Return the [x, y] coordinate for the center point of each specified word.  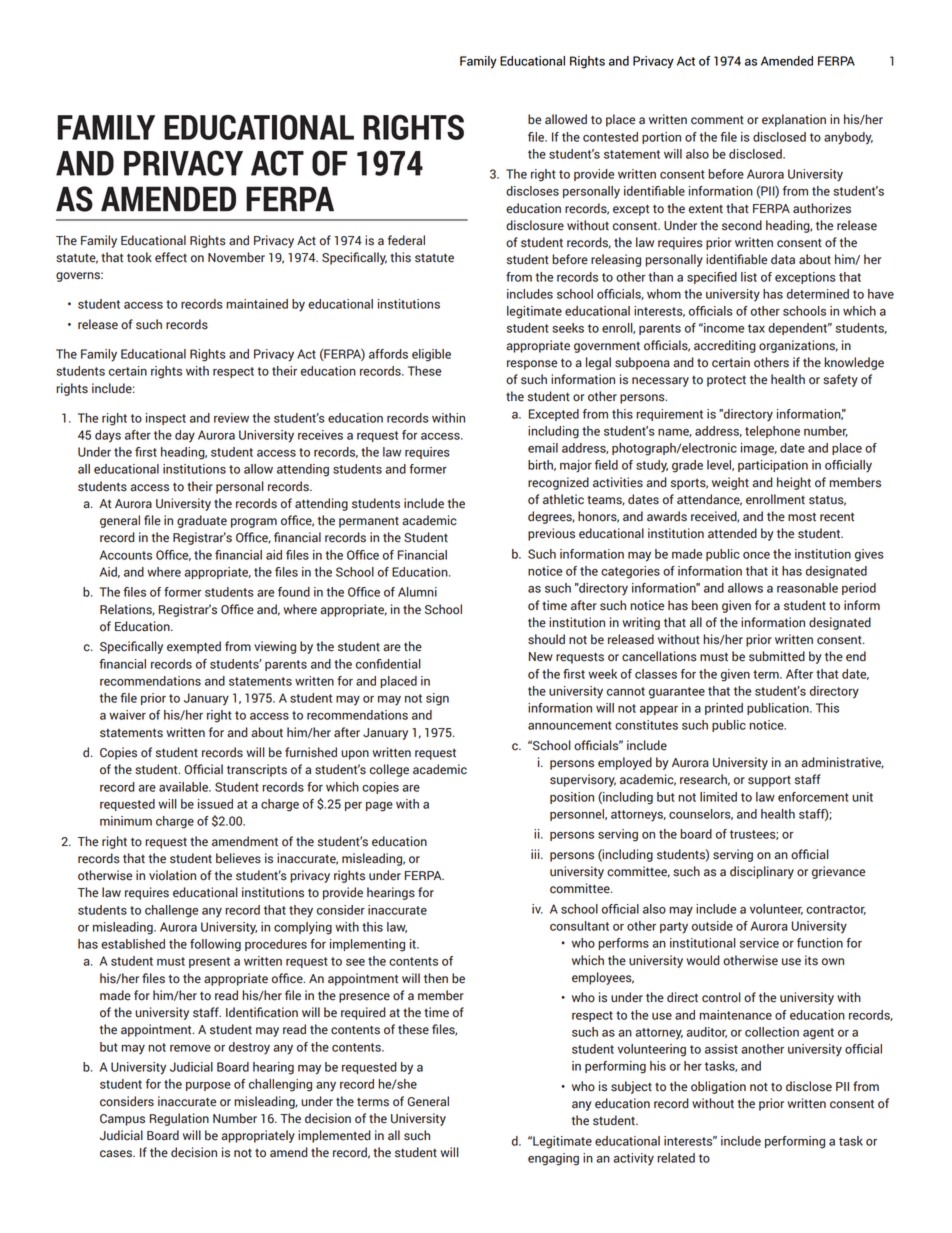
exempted [194, 647]
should [546, 639]
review [231, 418]
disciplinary [762, 872]
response [532, 365]
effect [171, 257]
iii [536, 854]
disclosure [535, 225]
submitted [777, 656]
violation [172, 875]
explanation [794, 120]
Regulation [179, 1119]
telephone [772, 432]
